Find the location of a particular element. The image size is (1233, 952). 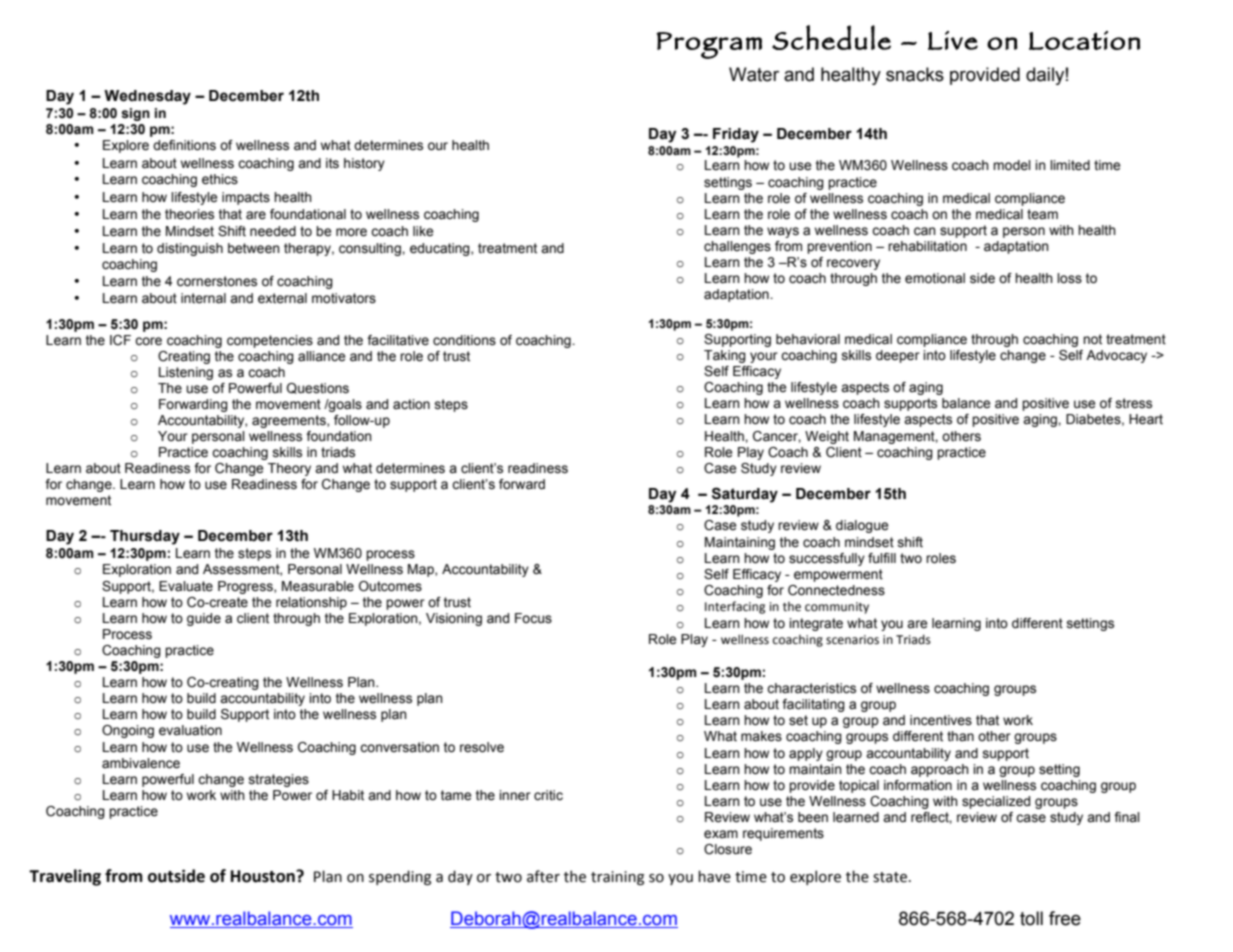

Closure is located at coordinates (728, 849).
